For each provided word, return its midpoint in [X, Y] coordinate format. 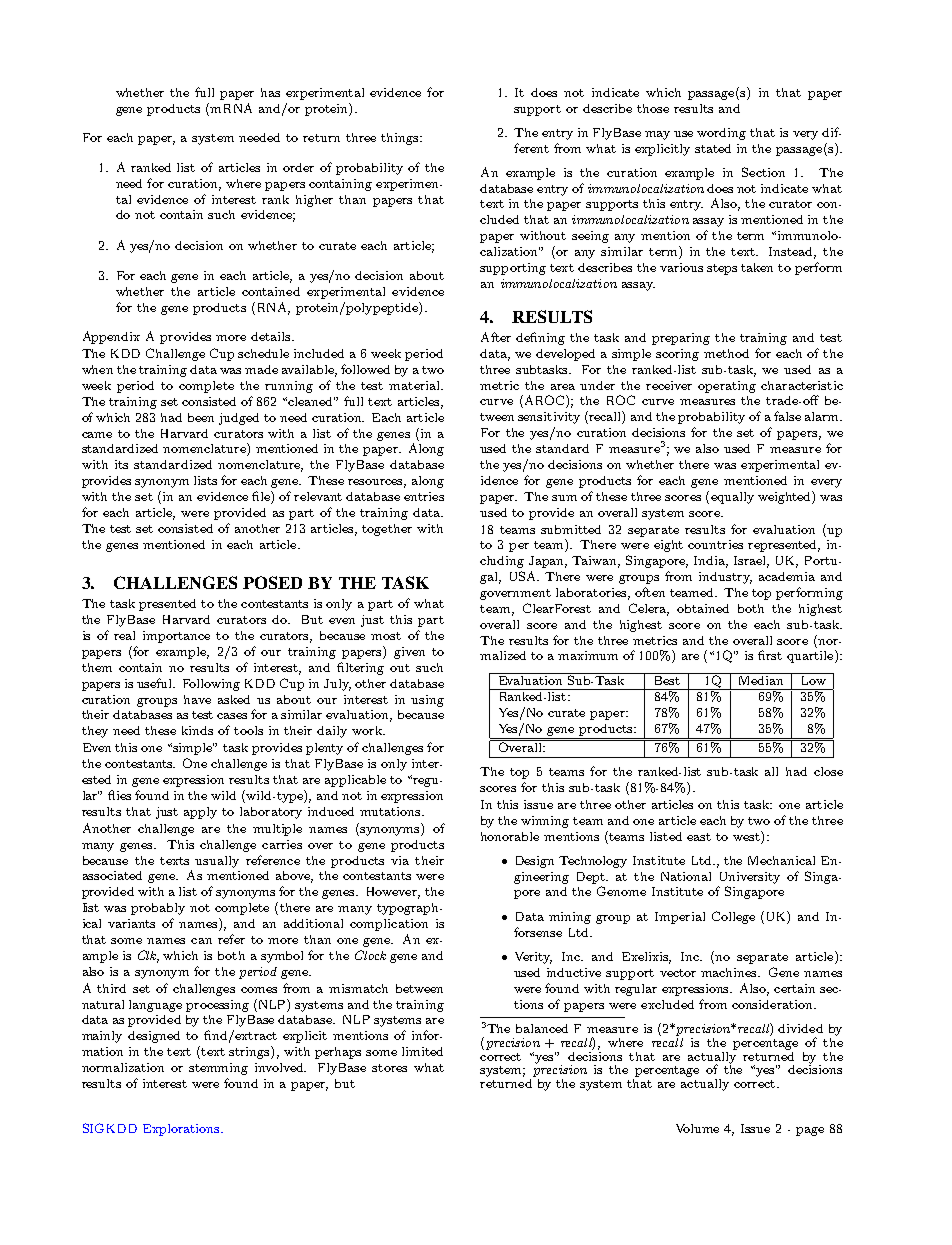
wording [721, 134]
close [828, 771]
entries [424, 496]
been [201, 417]
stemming [218, 1069]
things [401, 139]
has [270, 92]
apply [200, 813]
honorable [510, 836]
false [787, 416]
